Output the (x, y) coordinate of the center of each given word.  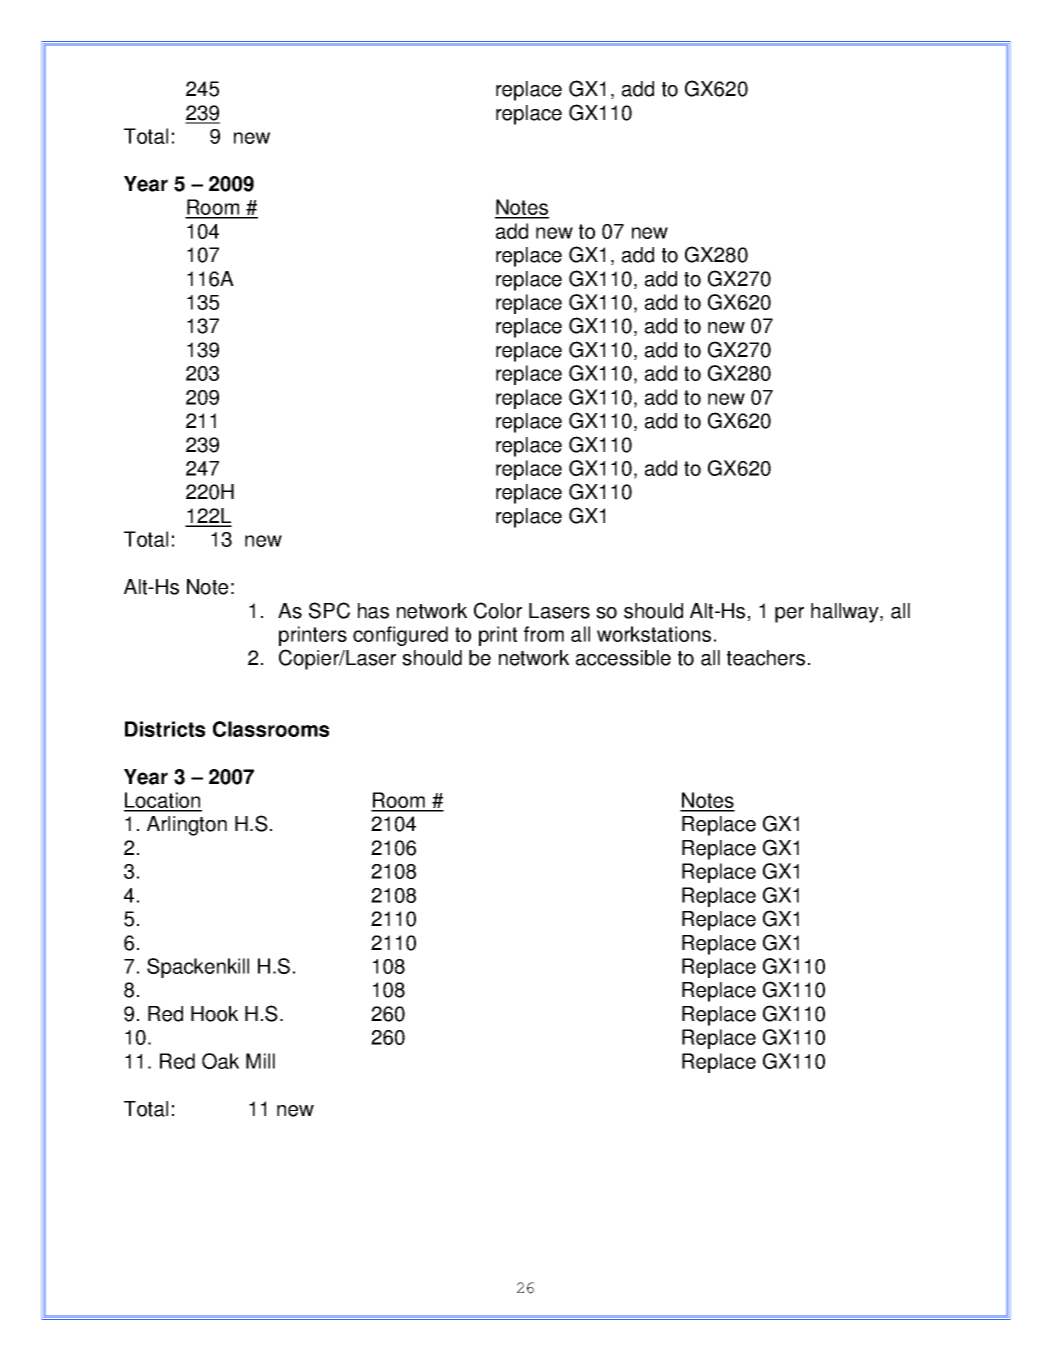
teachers (766, 658)
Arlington (187, 826)
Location (163, 801)
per (789, 615)
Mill (260, 1061)
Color (498, 610)
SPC (329, 610)
